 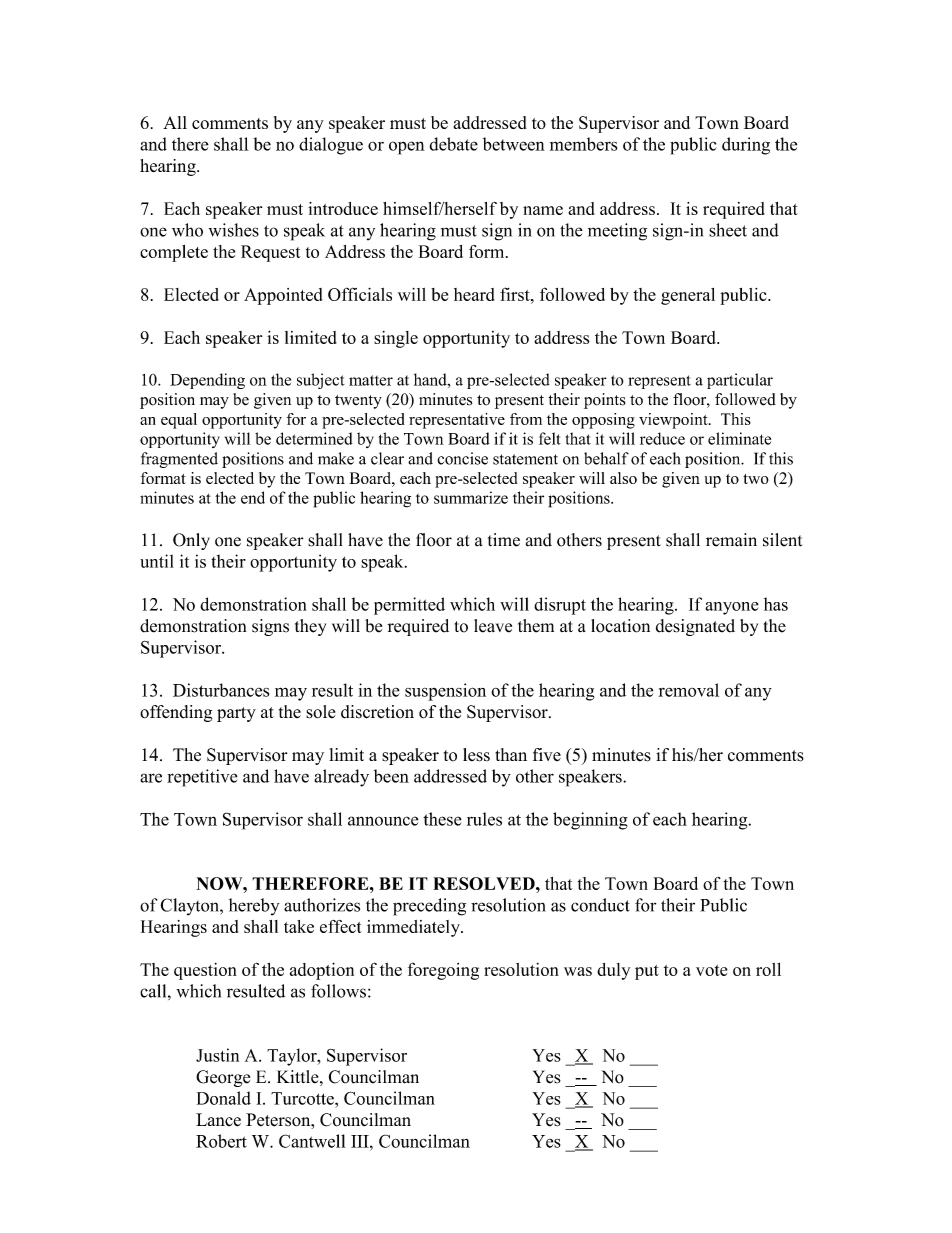 What do you see at coordinates (221, 690) in the image?
I see `Disturbances` at bounding box center [221, 690].
